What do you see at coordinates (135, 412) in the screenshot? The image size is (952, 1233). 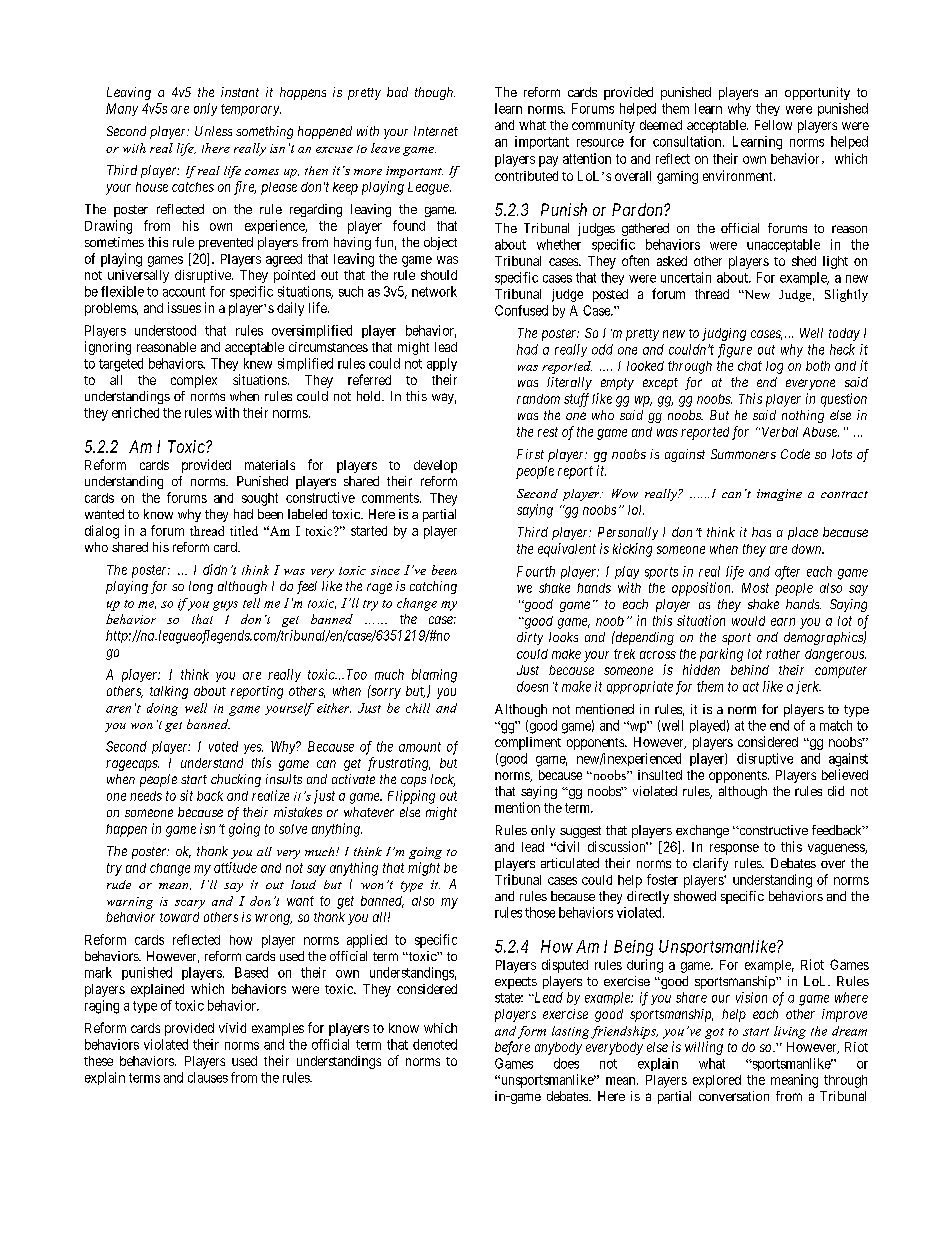 I see `enriched` at bounding box center [135, 412].
